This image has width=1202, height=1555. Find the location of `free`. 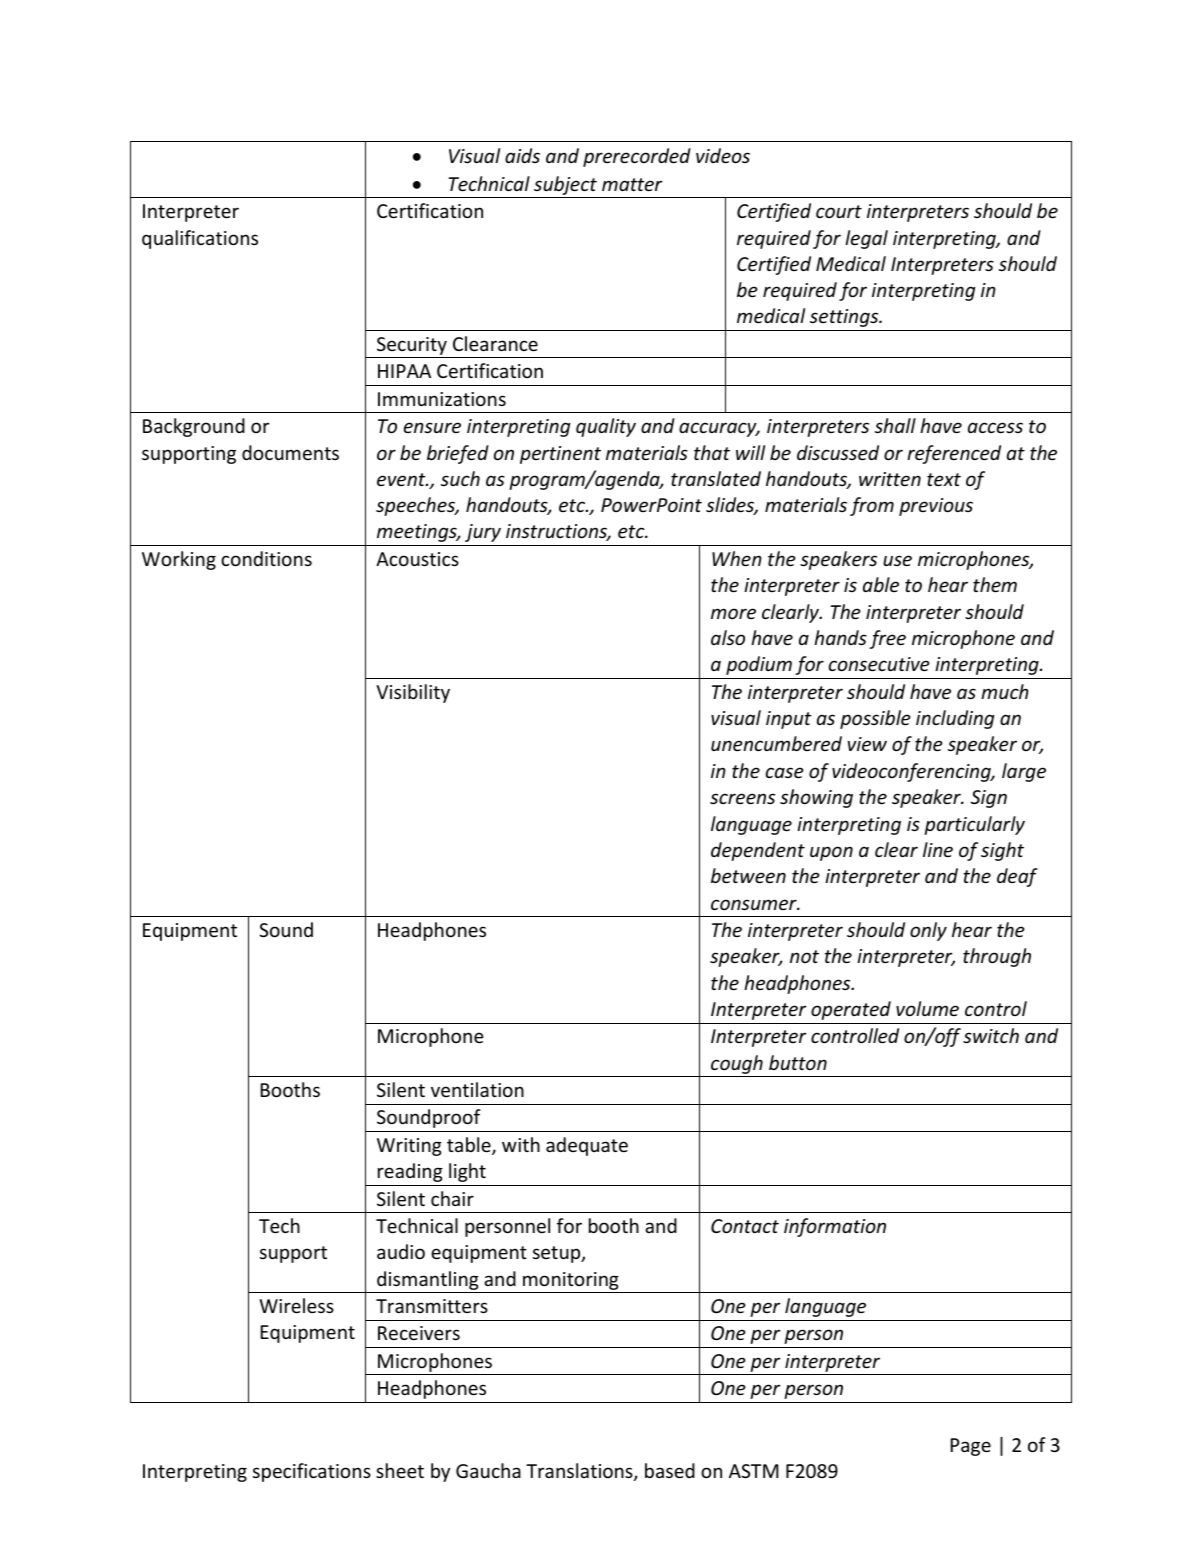

free is located at coordinates (887, 639).
